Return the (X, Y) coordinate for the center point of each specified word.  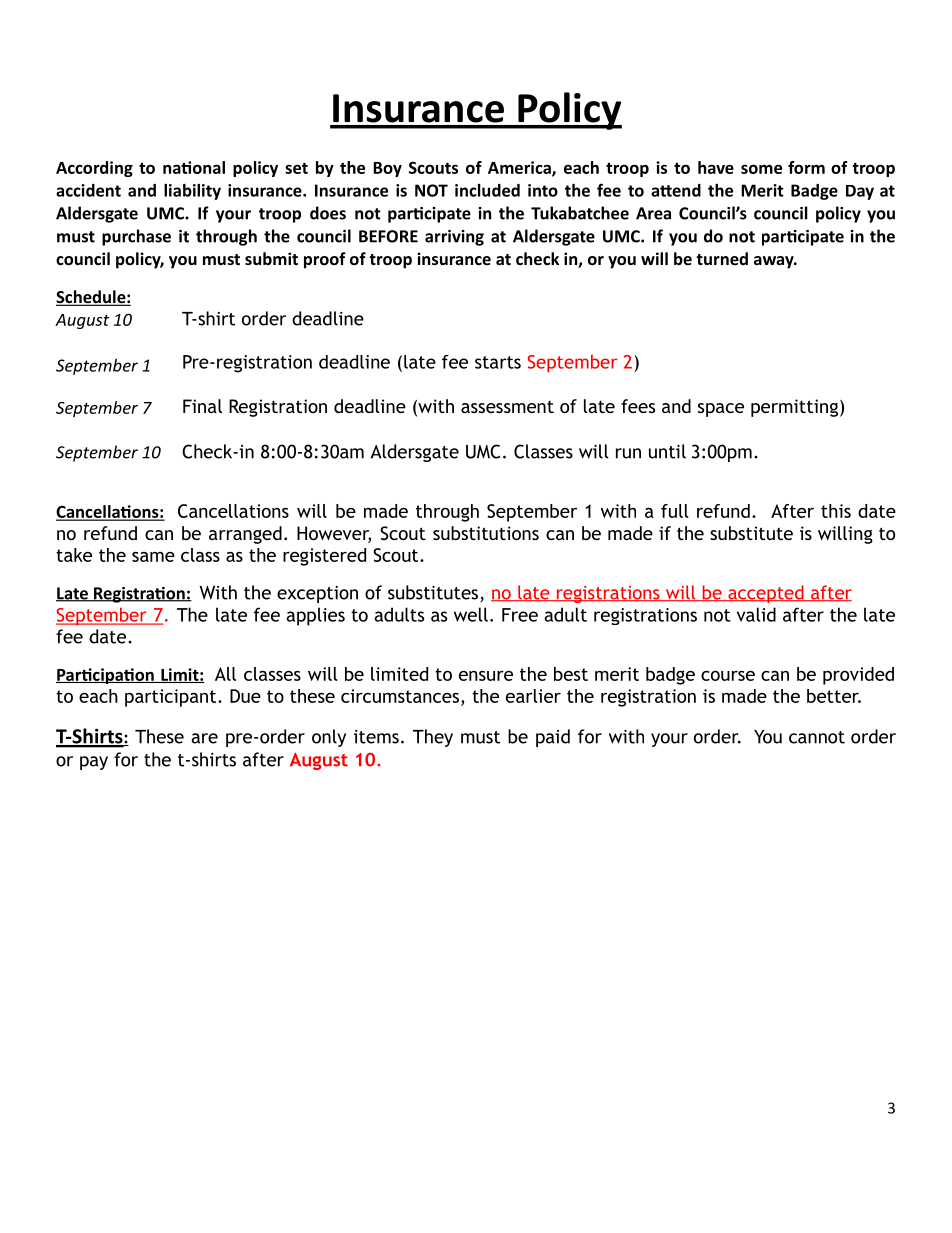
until (667, 451)
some (761, 169)
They (433, 738)
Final (202, 406)
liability (192, 192)
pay (94, 763)
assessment (507, 407)
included (487, 190)
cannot (817, 737)
